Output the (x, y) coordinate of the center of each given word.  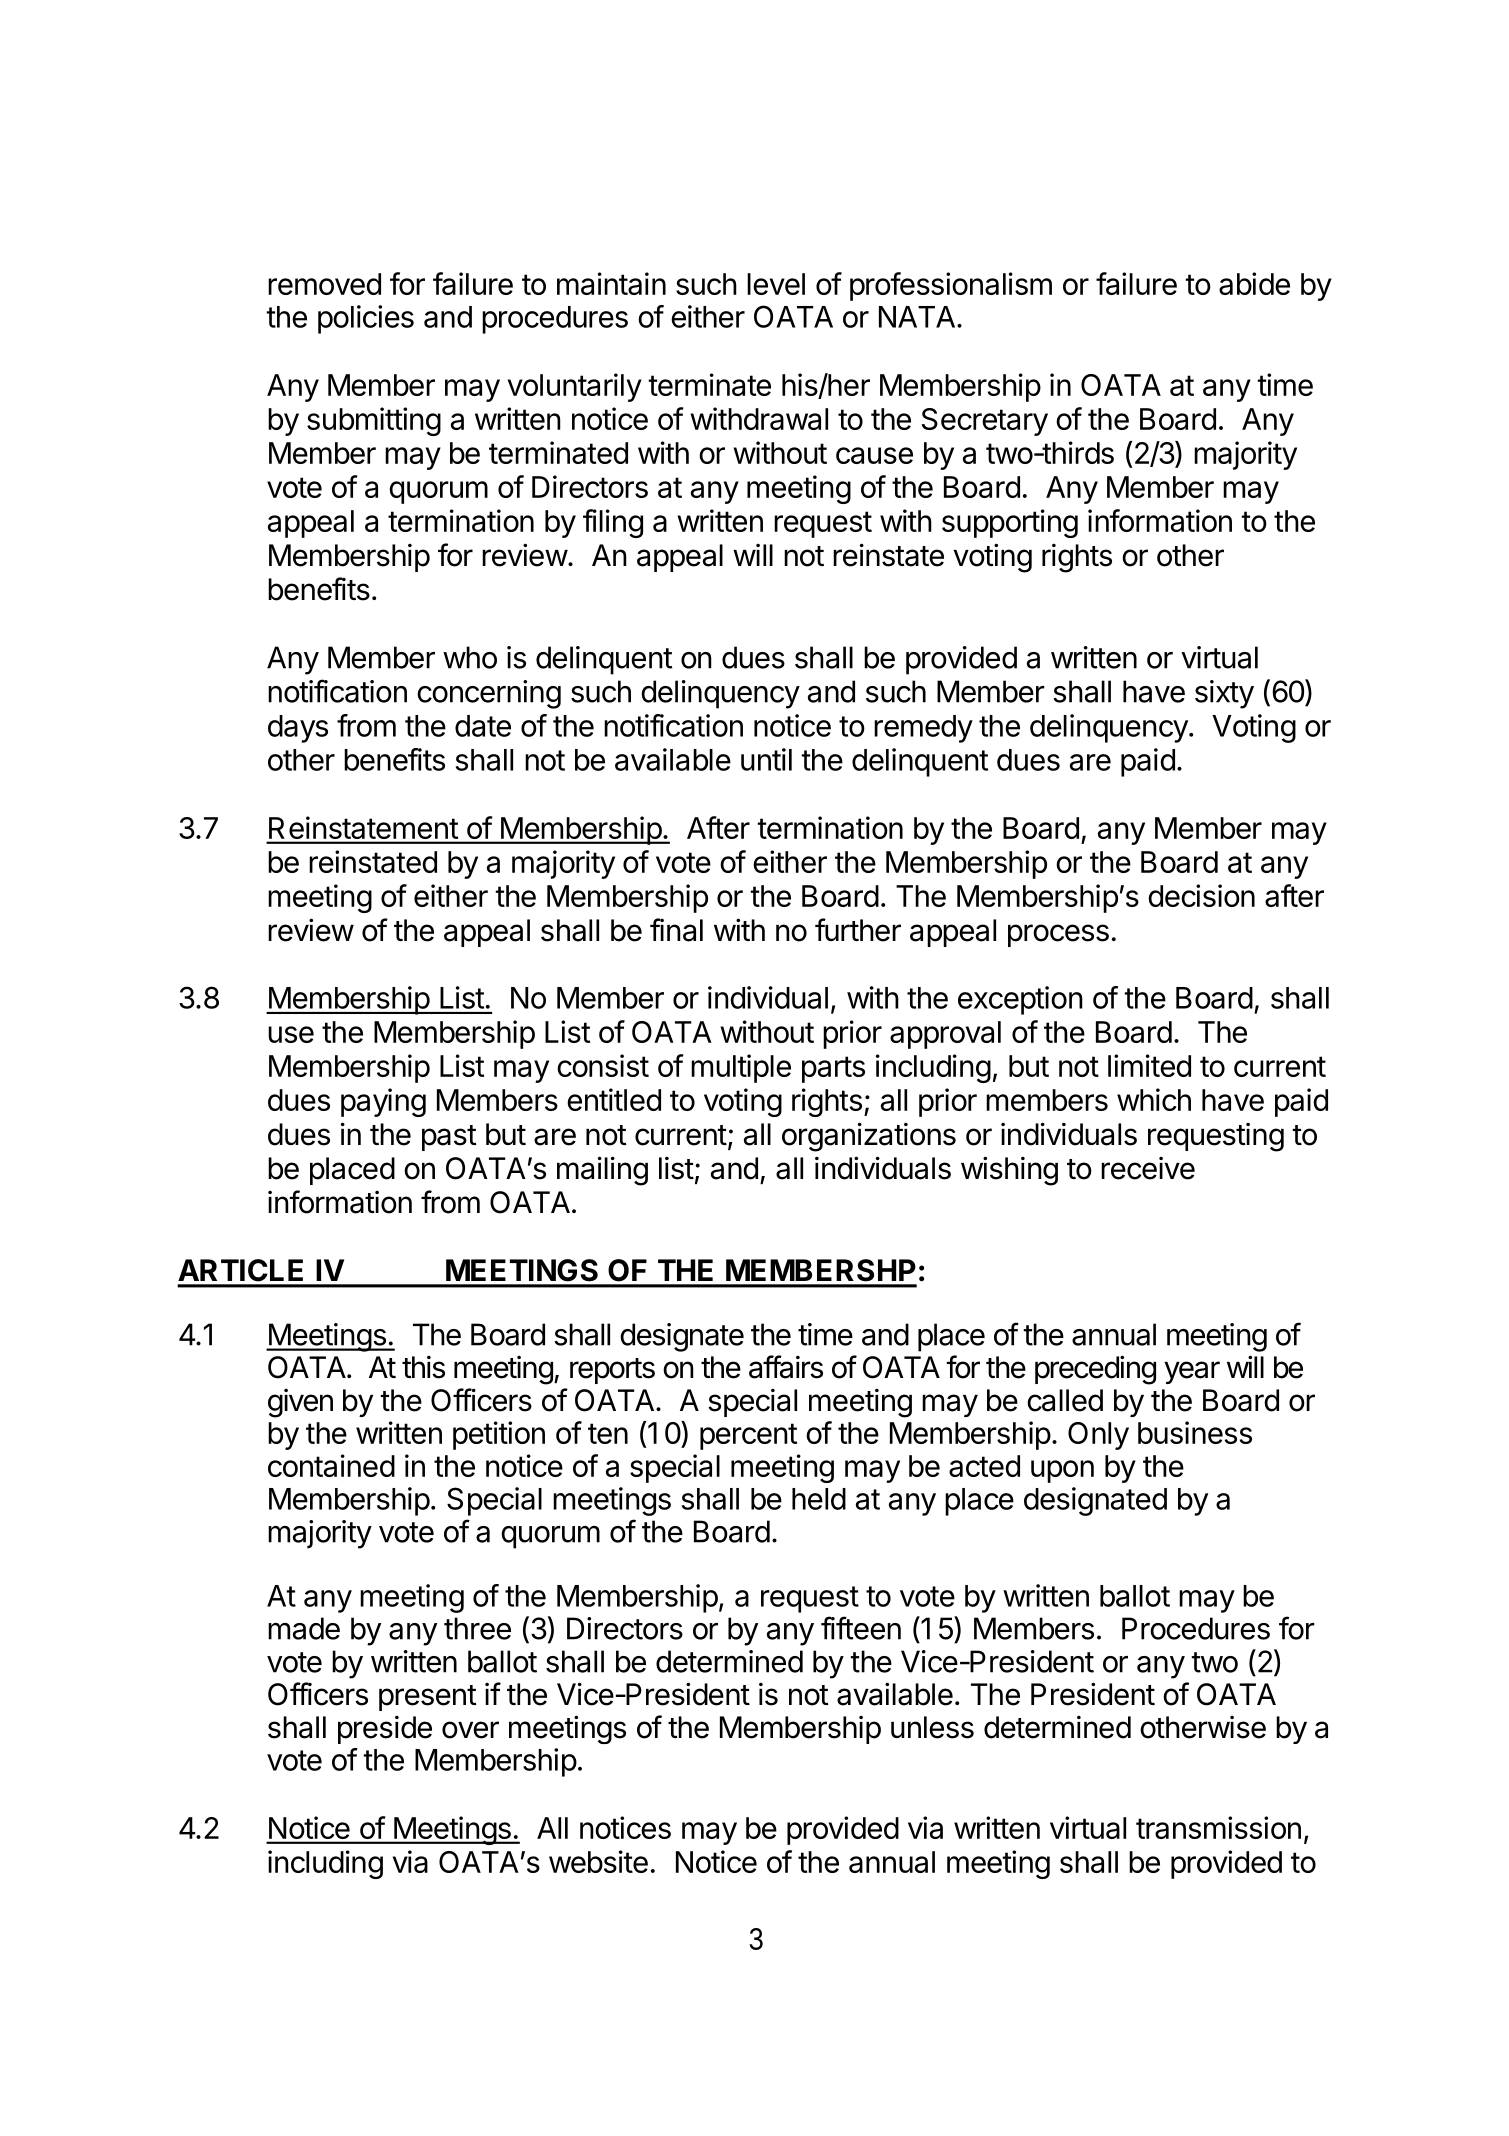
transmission (1218, 1827)
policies (366, 319)
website (598, 1861)
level (776, 284)
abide (1254, 283)
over (470, 1730)
